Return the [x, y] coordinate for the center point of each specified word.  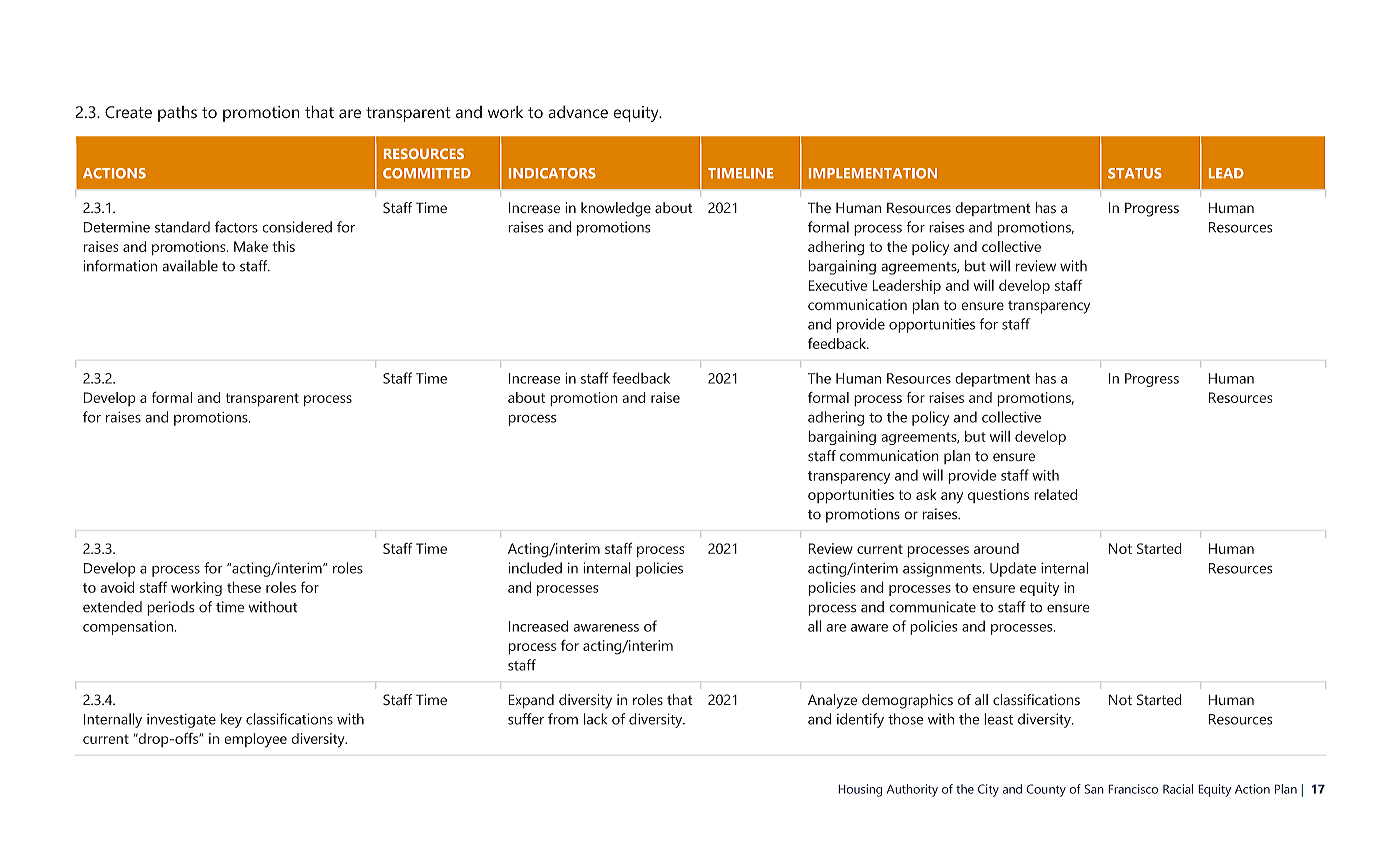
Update [1013, 569]
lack [595, 719]
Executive [838, 285]
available [190, 266]
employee [255, 740]
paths [177, 114]
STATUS [1135, 173]
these [244, 587]
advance [578, 112]
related [1055, 494]
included [535, 568]
